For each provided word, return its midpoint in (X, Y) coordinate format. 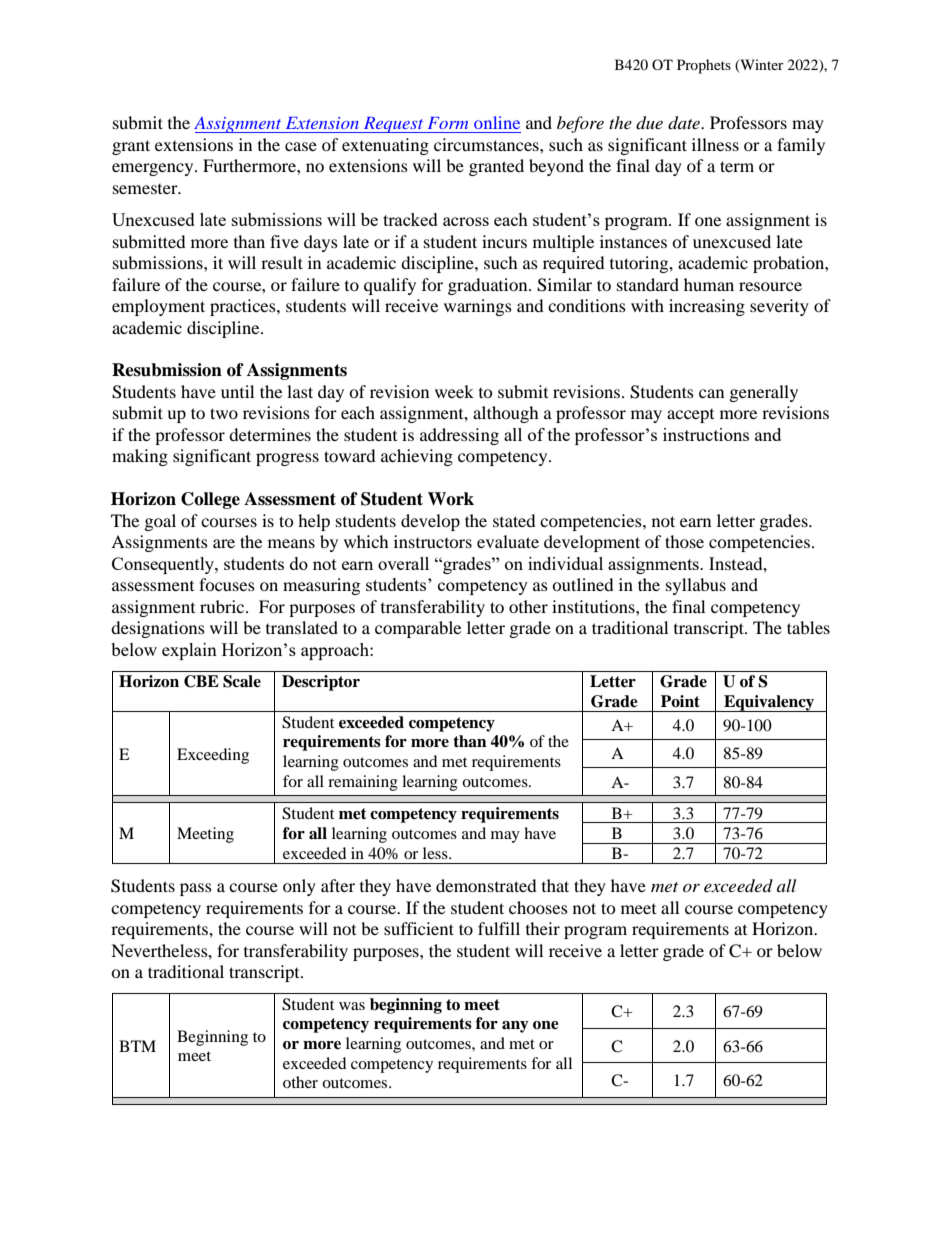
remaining (363, 783)
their (543, 928)
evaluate (508, 541)
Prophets (704, 66)
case (301, 146)
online (497, 122)
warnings (478, 307)
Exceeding (213, 756)
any (515, 1027)
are (224, 543)
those (684, 541)
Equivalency (769, 703)
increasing (707, 307)
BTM (137, 1046)
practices (244, 307)
